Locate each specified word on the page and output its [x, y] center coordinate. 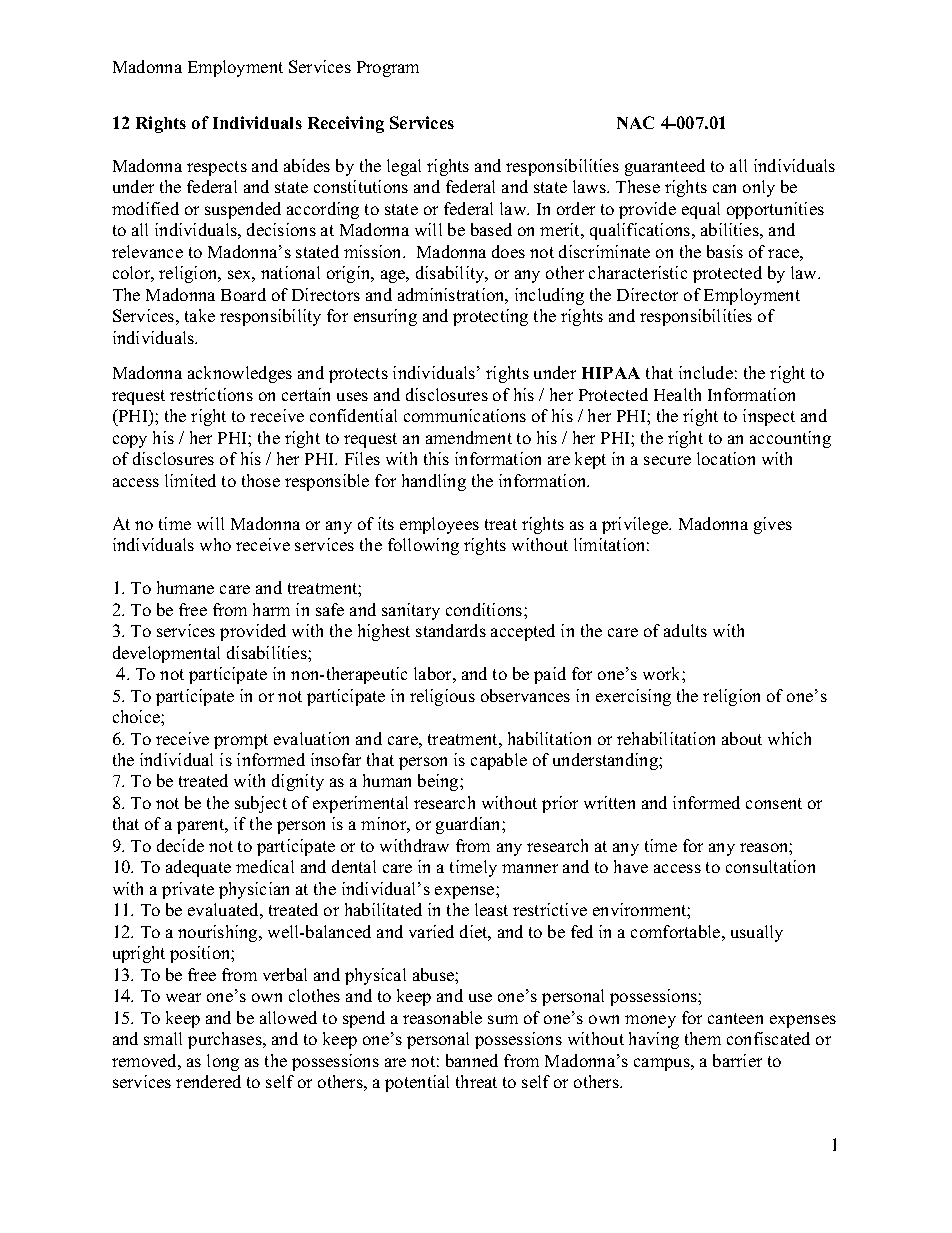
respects [217, 168]
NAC [635, 122]
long [223, 1062]
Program [388, 69]
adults [685, 630]
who [215, 544]
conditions [485, 609]
